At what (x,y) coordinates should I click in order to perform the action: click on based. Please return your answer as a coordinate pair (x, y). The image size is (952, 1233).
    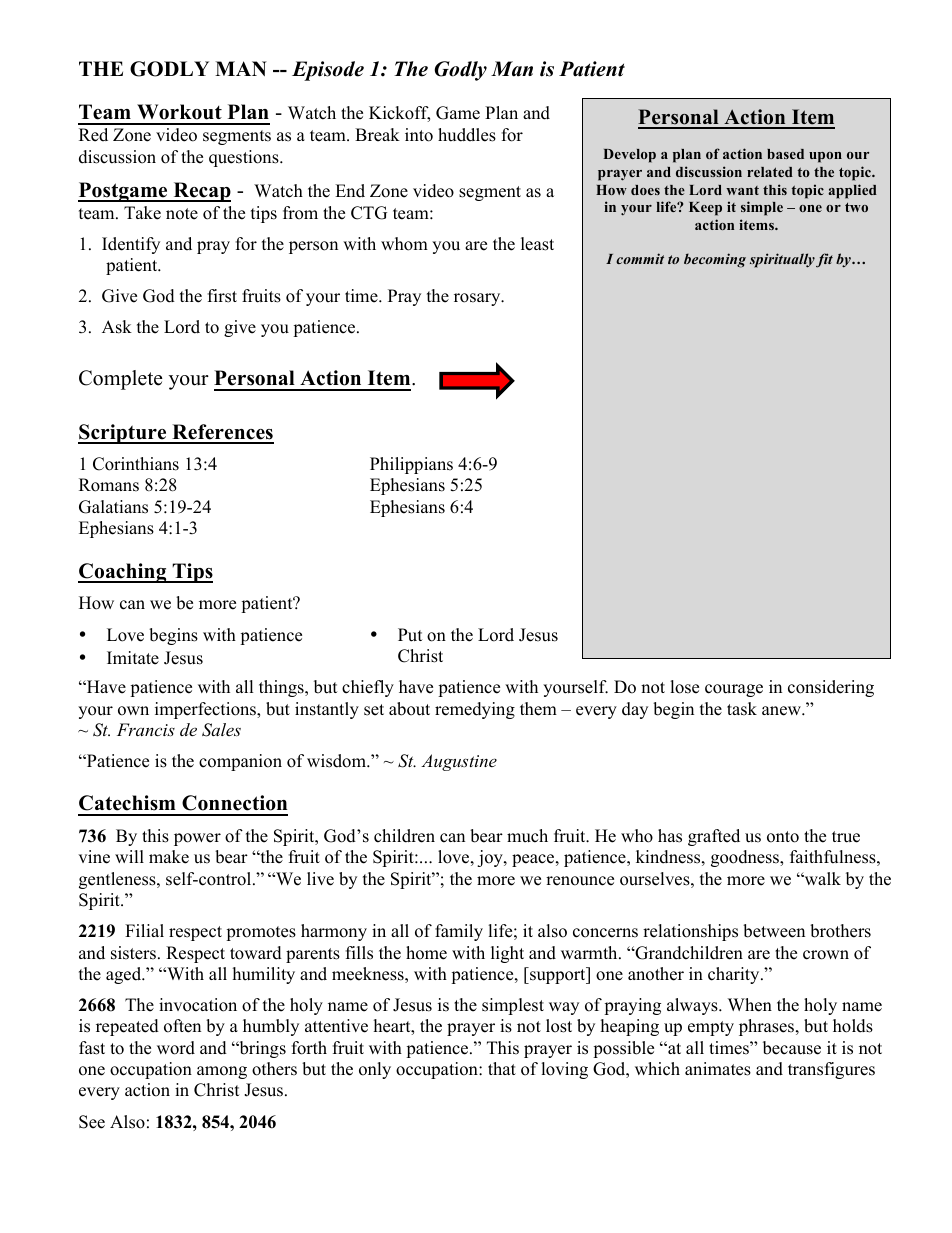
    Looking at the image, I should click on (785, 154).
